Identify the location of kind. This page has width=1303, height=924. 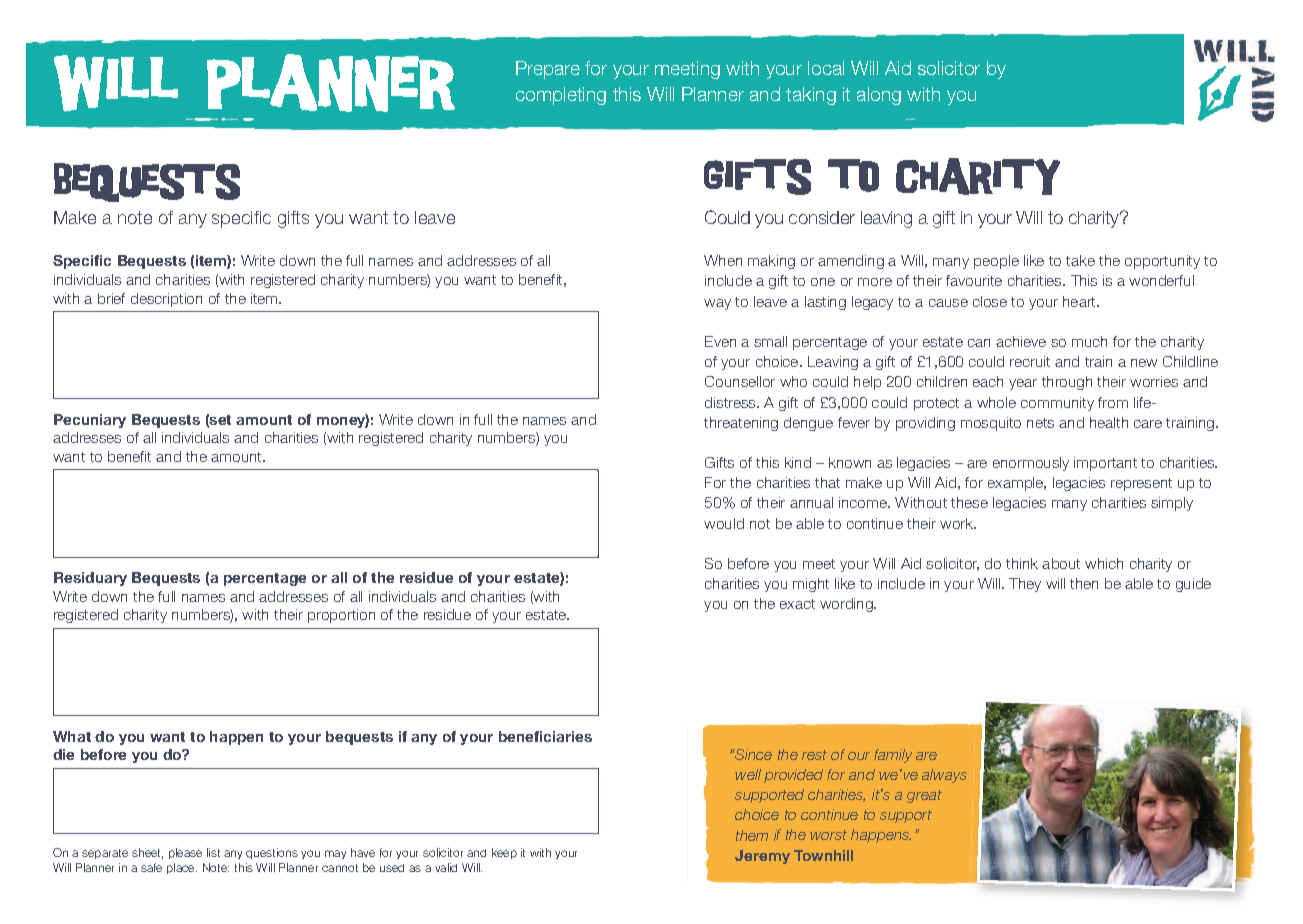
(798, 462).
